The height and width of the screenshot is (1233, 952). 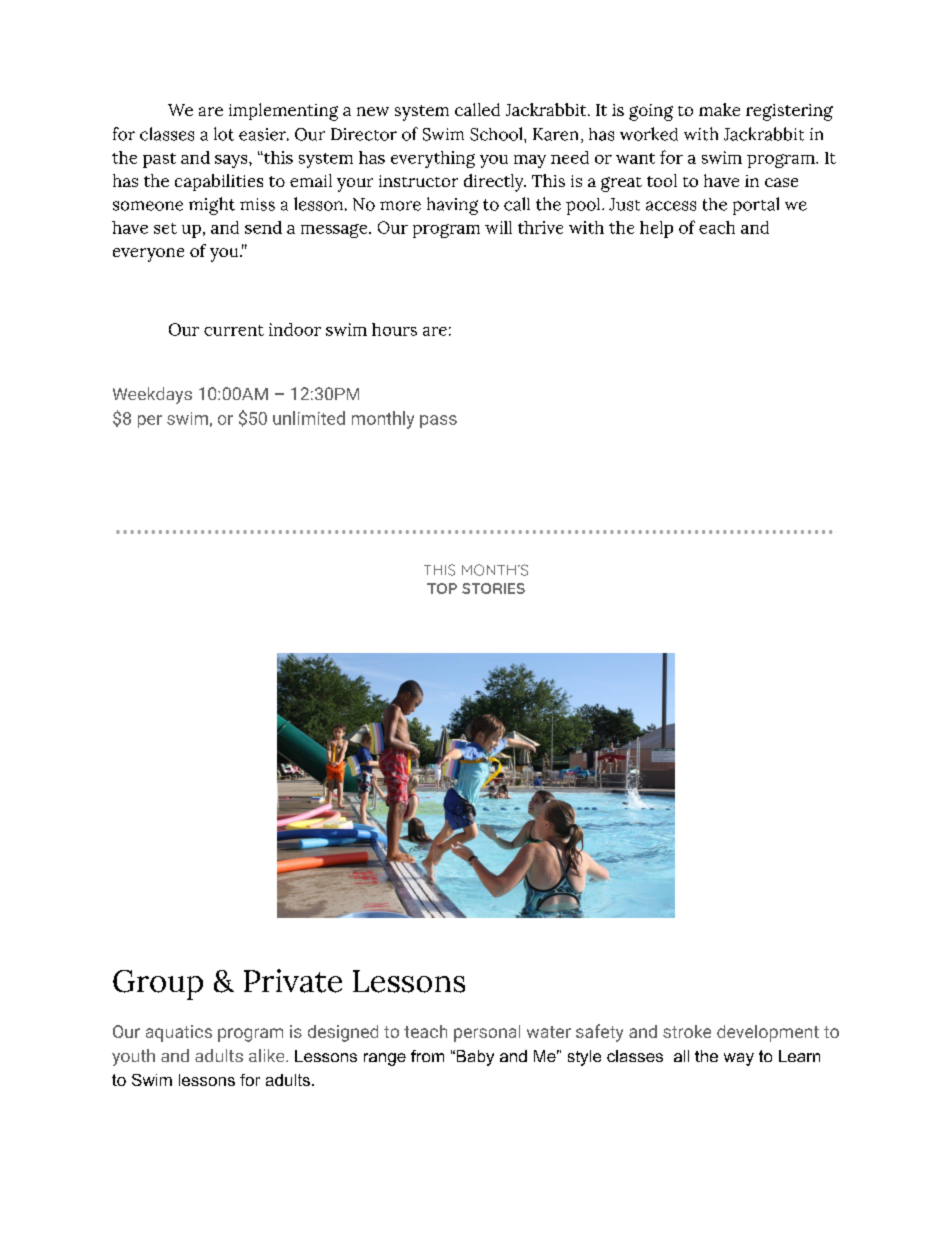 I want to click on stroke, so click(x=687, y=1031).
